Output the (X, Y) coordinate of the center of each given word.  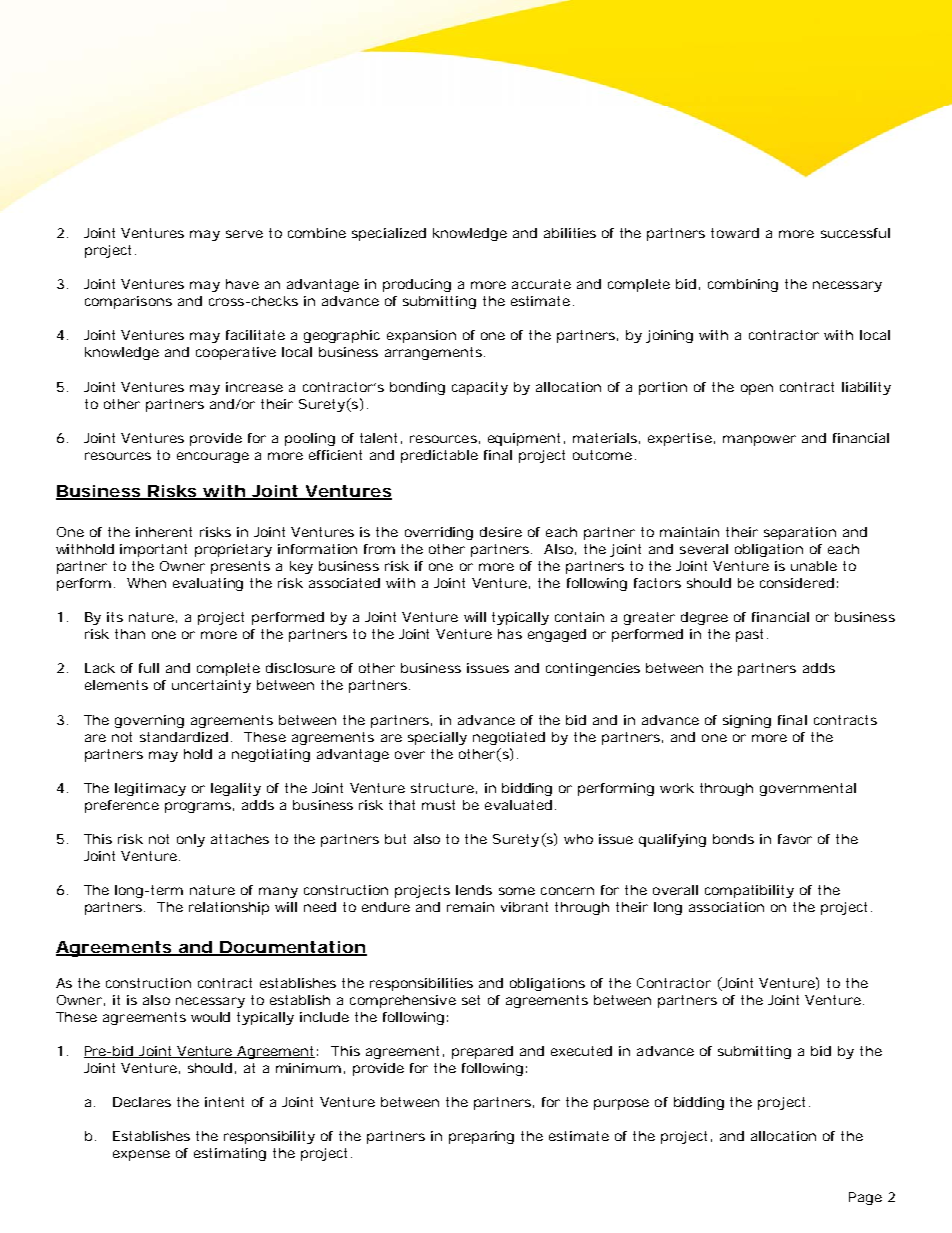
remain (470, 907)
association (726, 907)
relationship (229, 908)
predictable (439, 456)
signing (747, 721)
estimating (230, 1154)
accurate (541, 284)
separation (800, 533)
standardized (184, 737)
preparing (481, 1137)
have (242, 284)
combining (743, 285)
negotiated (509, 738)
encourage (213, 457)
